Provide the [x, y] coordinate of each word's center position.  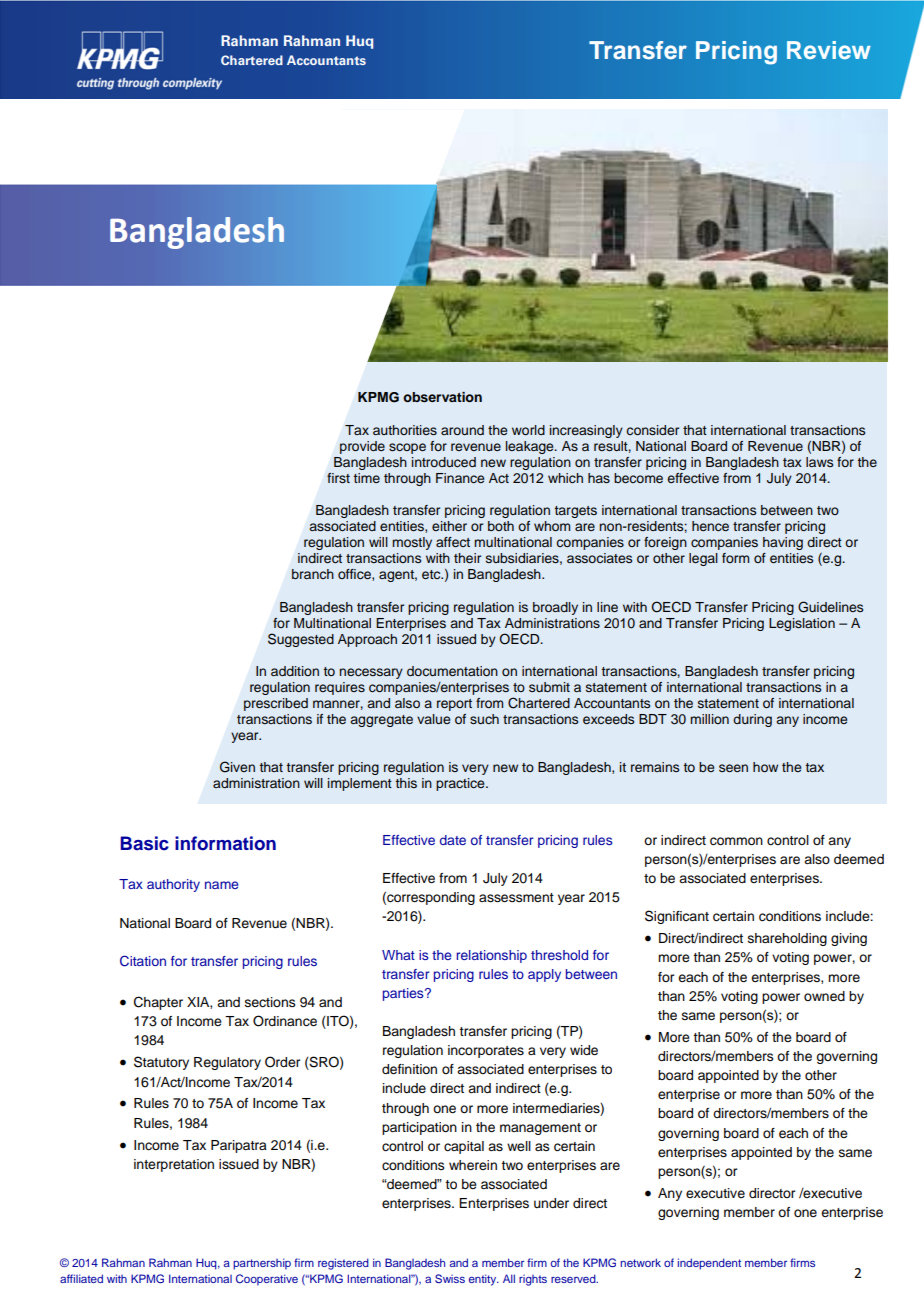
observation [442, 397]
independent [709, 1264]
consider [652, 430]
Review [829, 50]
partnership [262, 1264]
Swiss [450, 1278]
